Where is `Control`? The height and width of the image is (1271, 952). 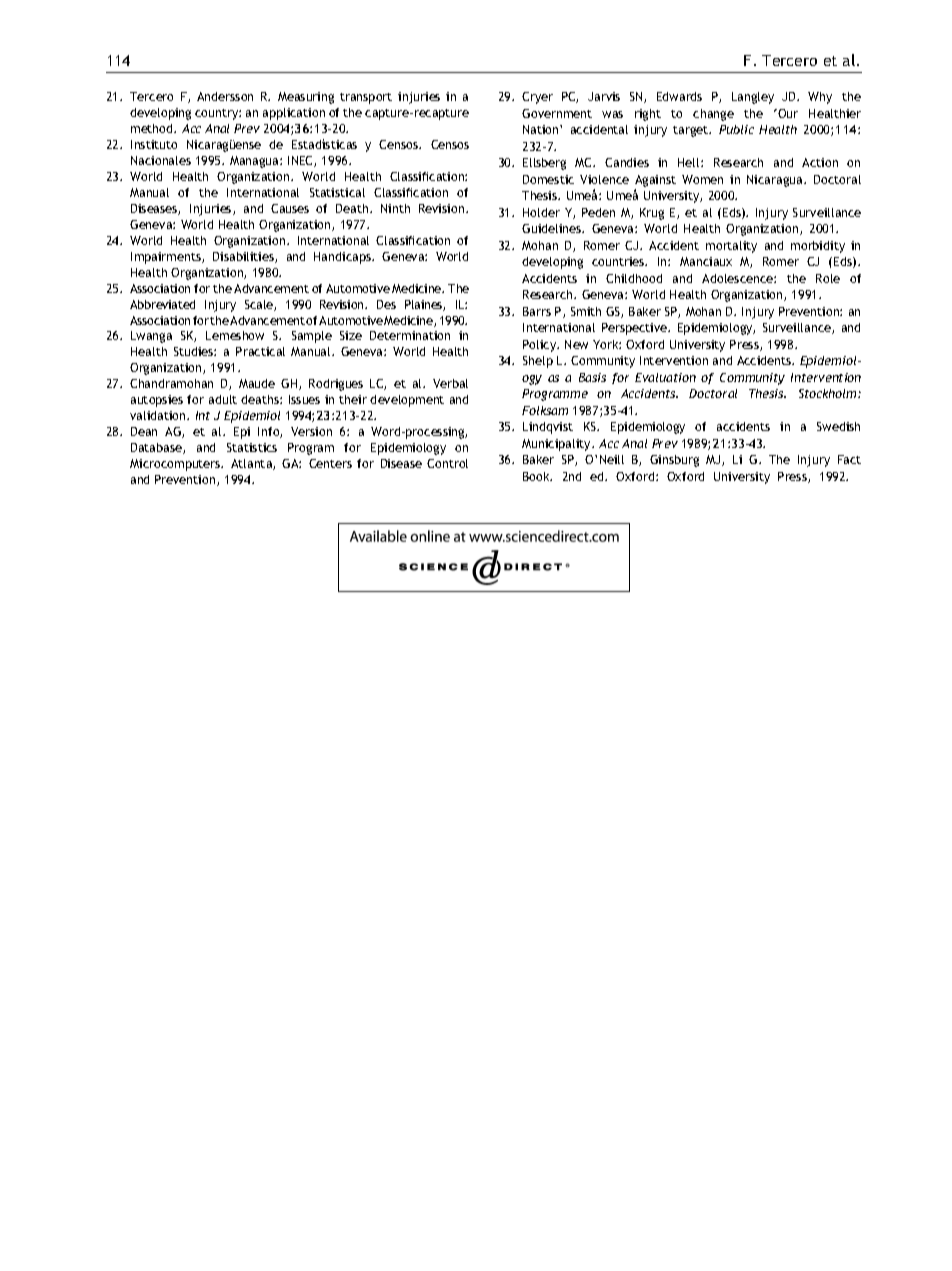 Control is located at coordinates (447, 463).
